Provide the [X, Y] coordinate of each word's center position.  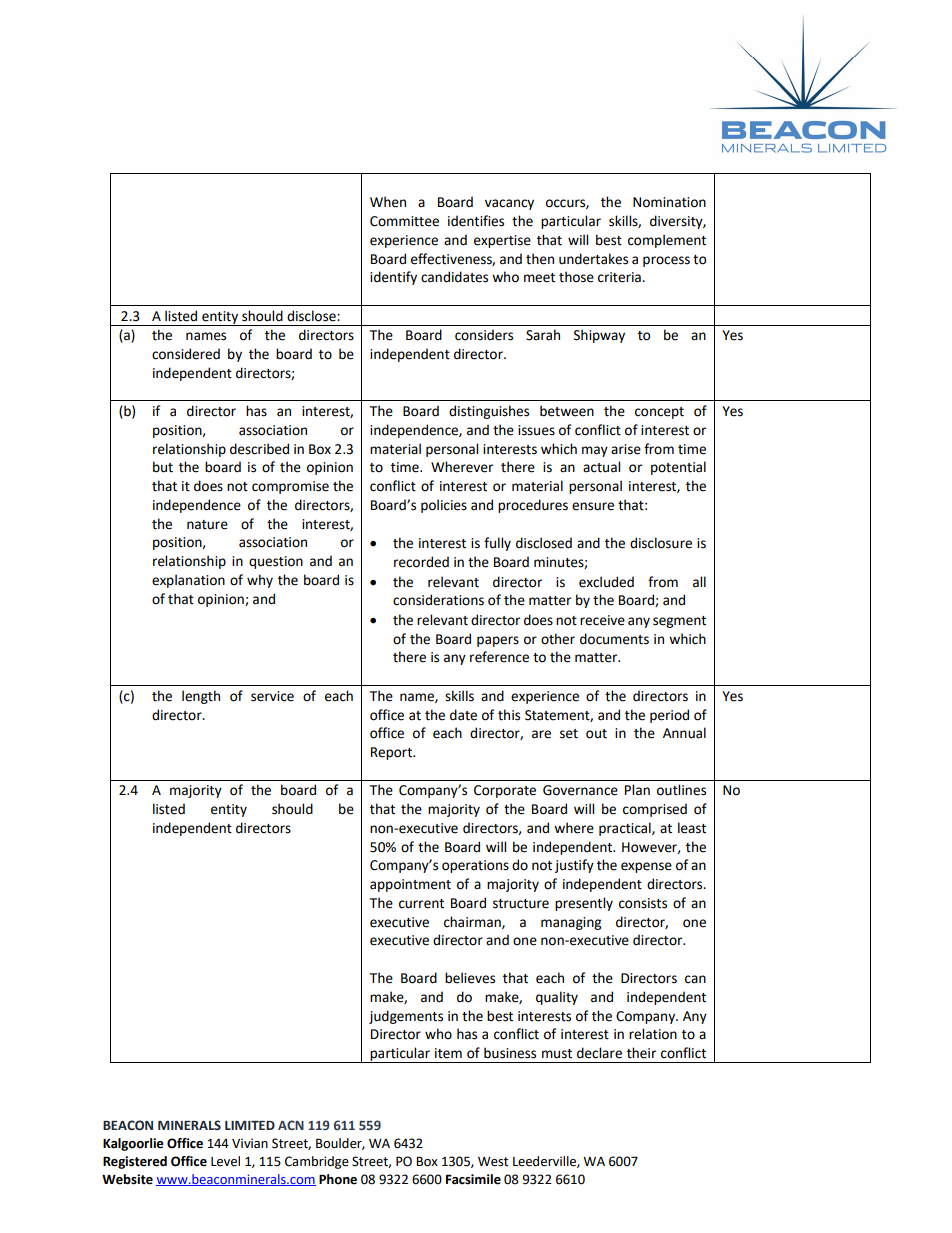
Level [225, 1161]
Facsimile [473, 1179]
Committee [404, 221]
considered [186, 354]
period [669, 716]
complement [667, 241]
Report [393, 753]
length [201, 697]
